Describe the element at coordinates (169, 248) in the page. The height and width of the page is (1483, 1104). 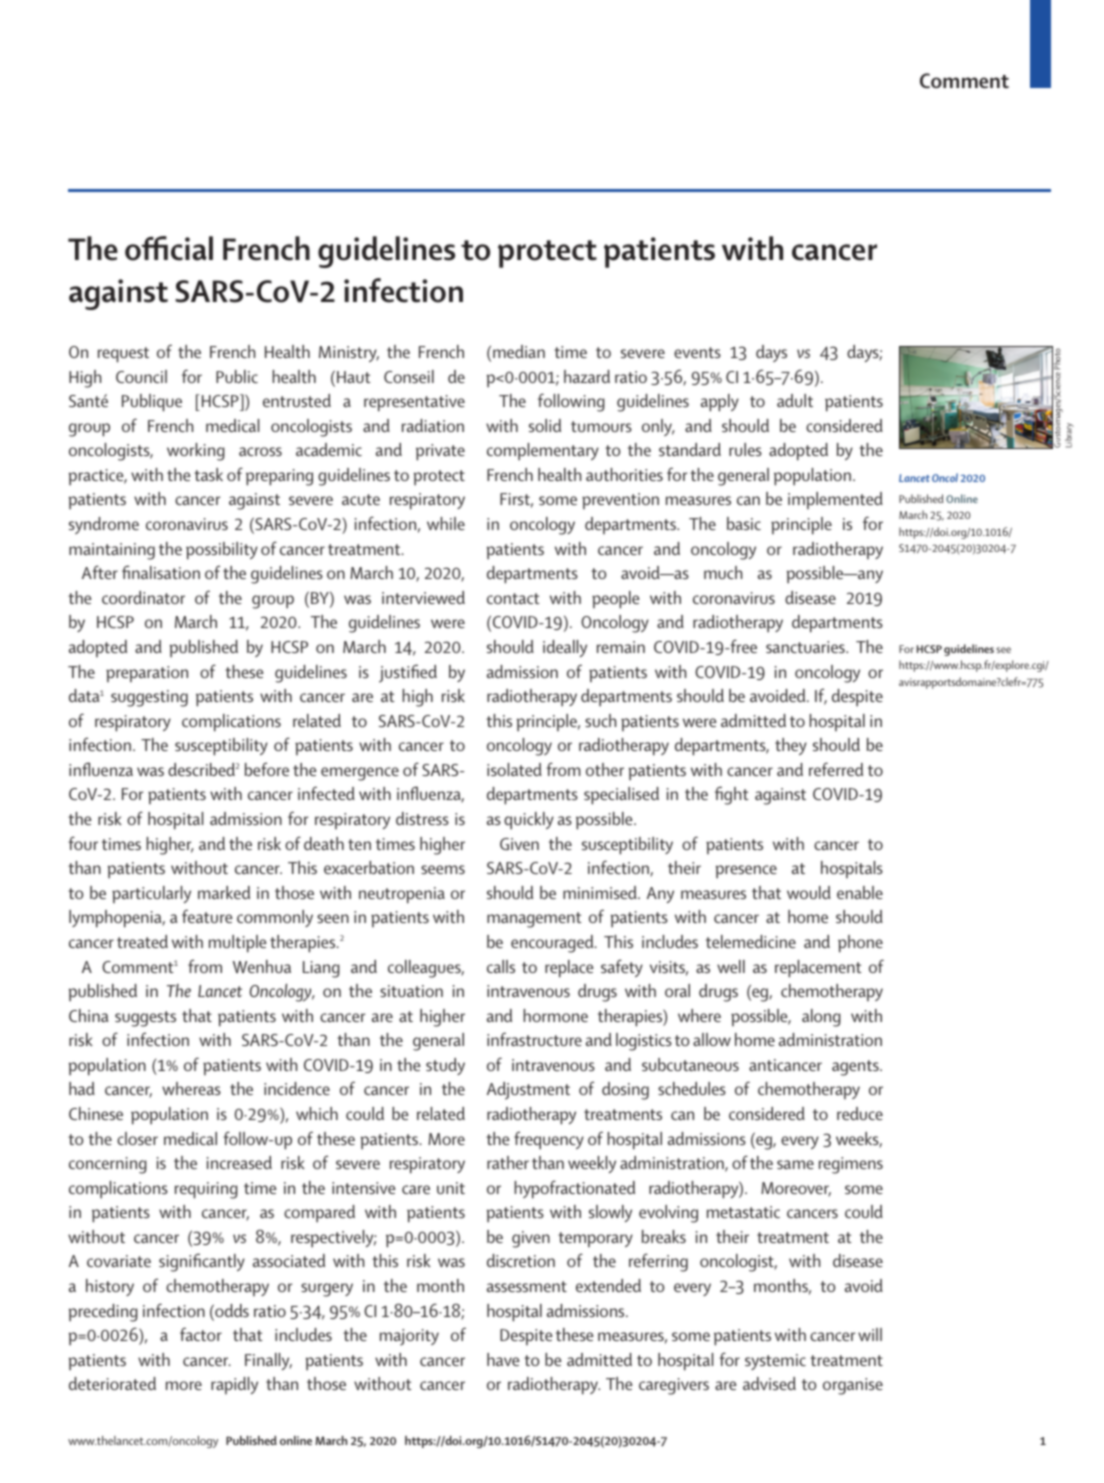
I see `official` at that location.
